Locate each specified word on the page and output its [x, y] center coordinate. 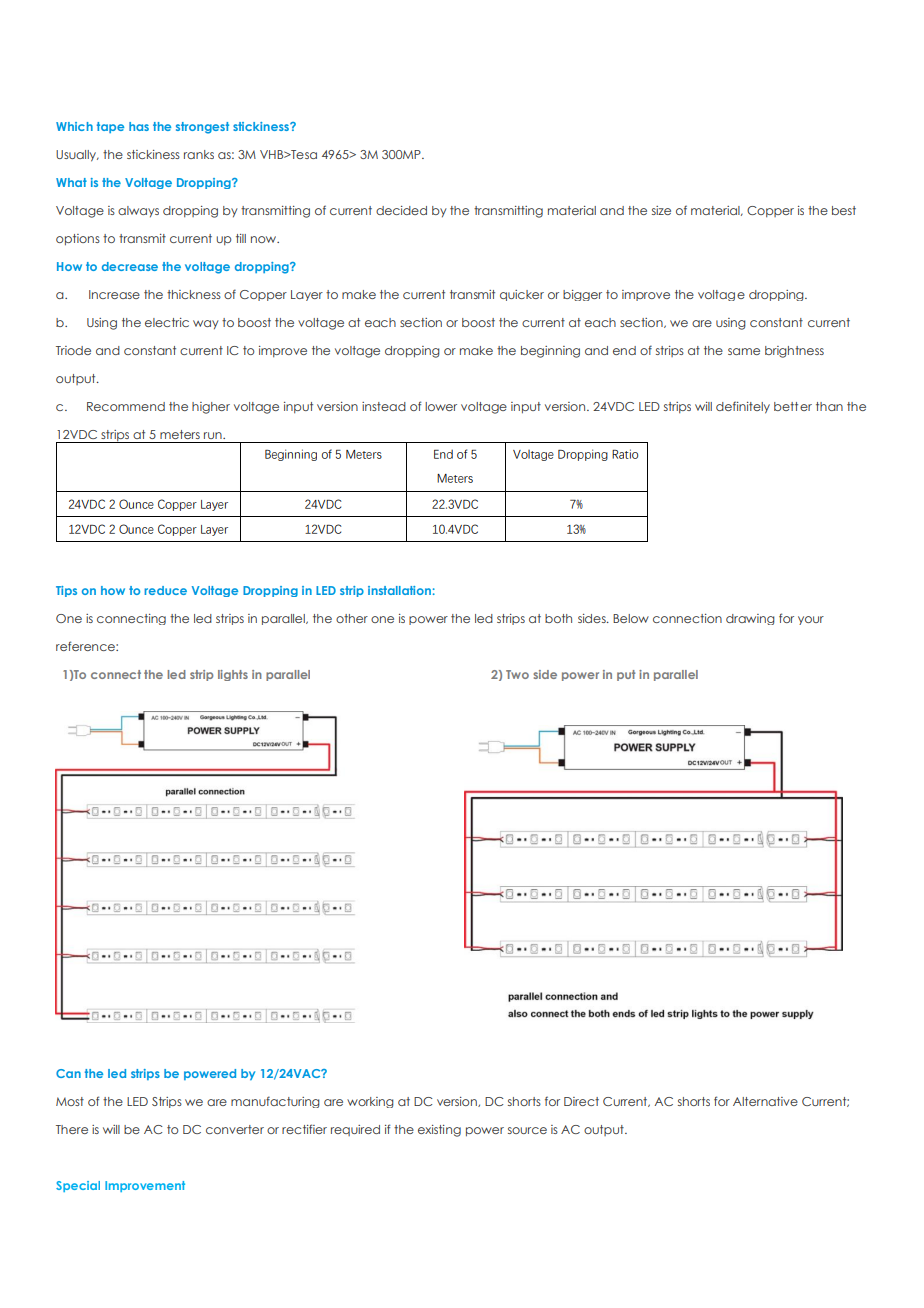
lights [233, 675]
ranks [199, 154]
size [661, 210]
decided [401, 210]
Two [517, 674]
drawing [750, 619]
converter [235, 1129]
